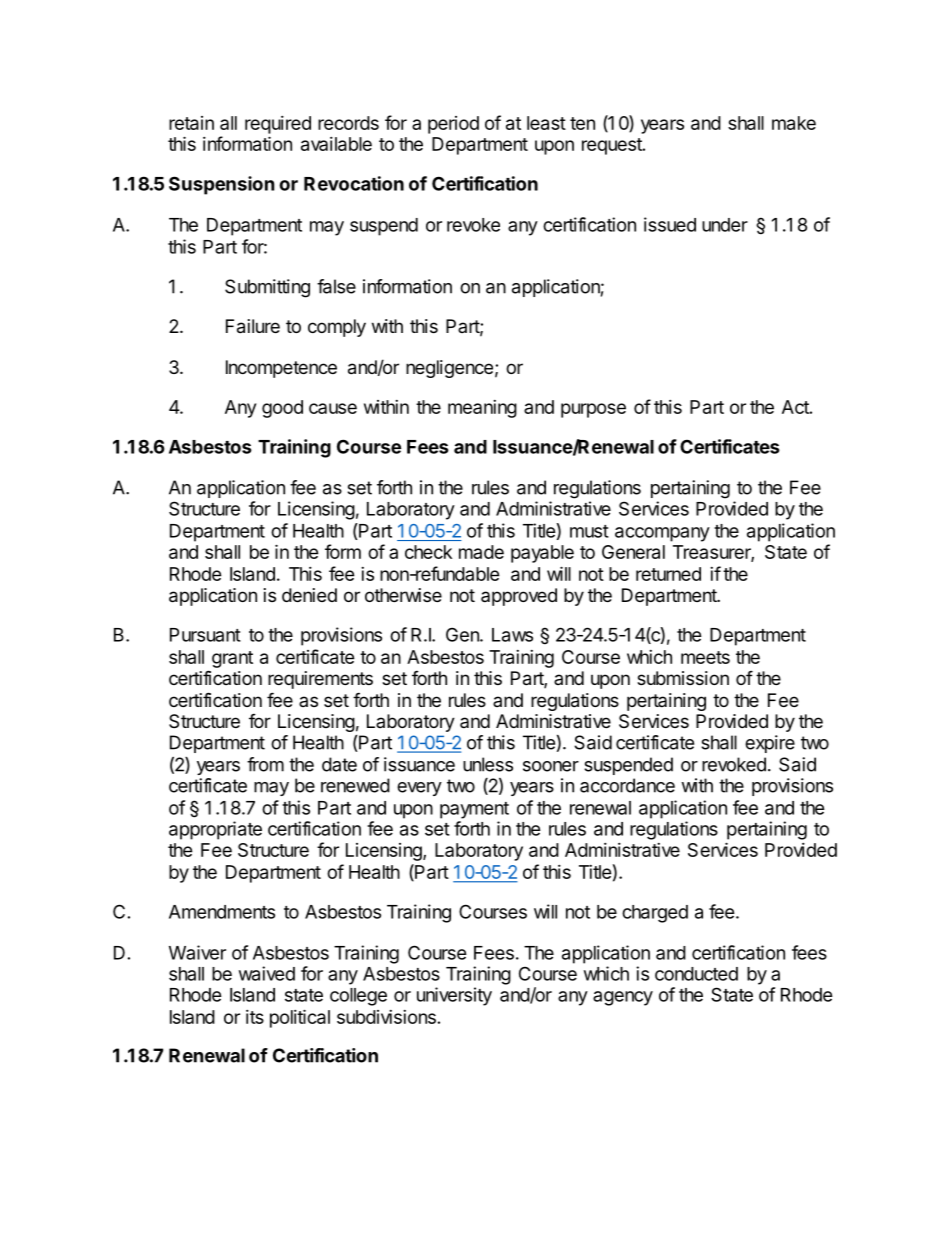  I want to click on waived, so click(267, 973).
